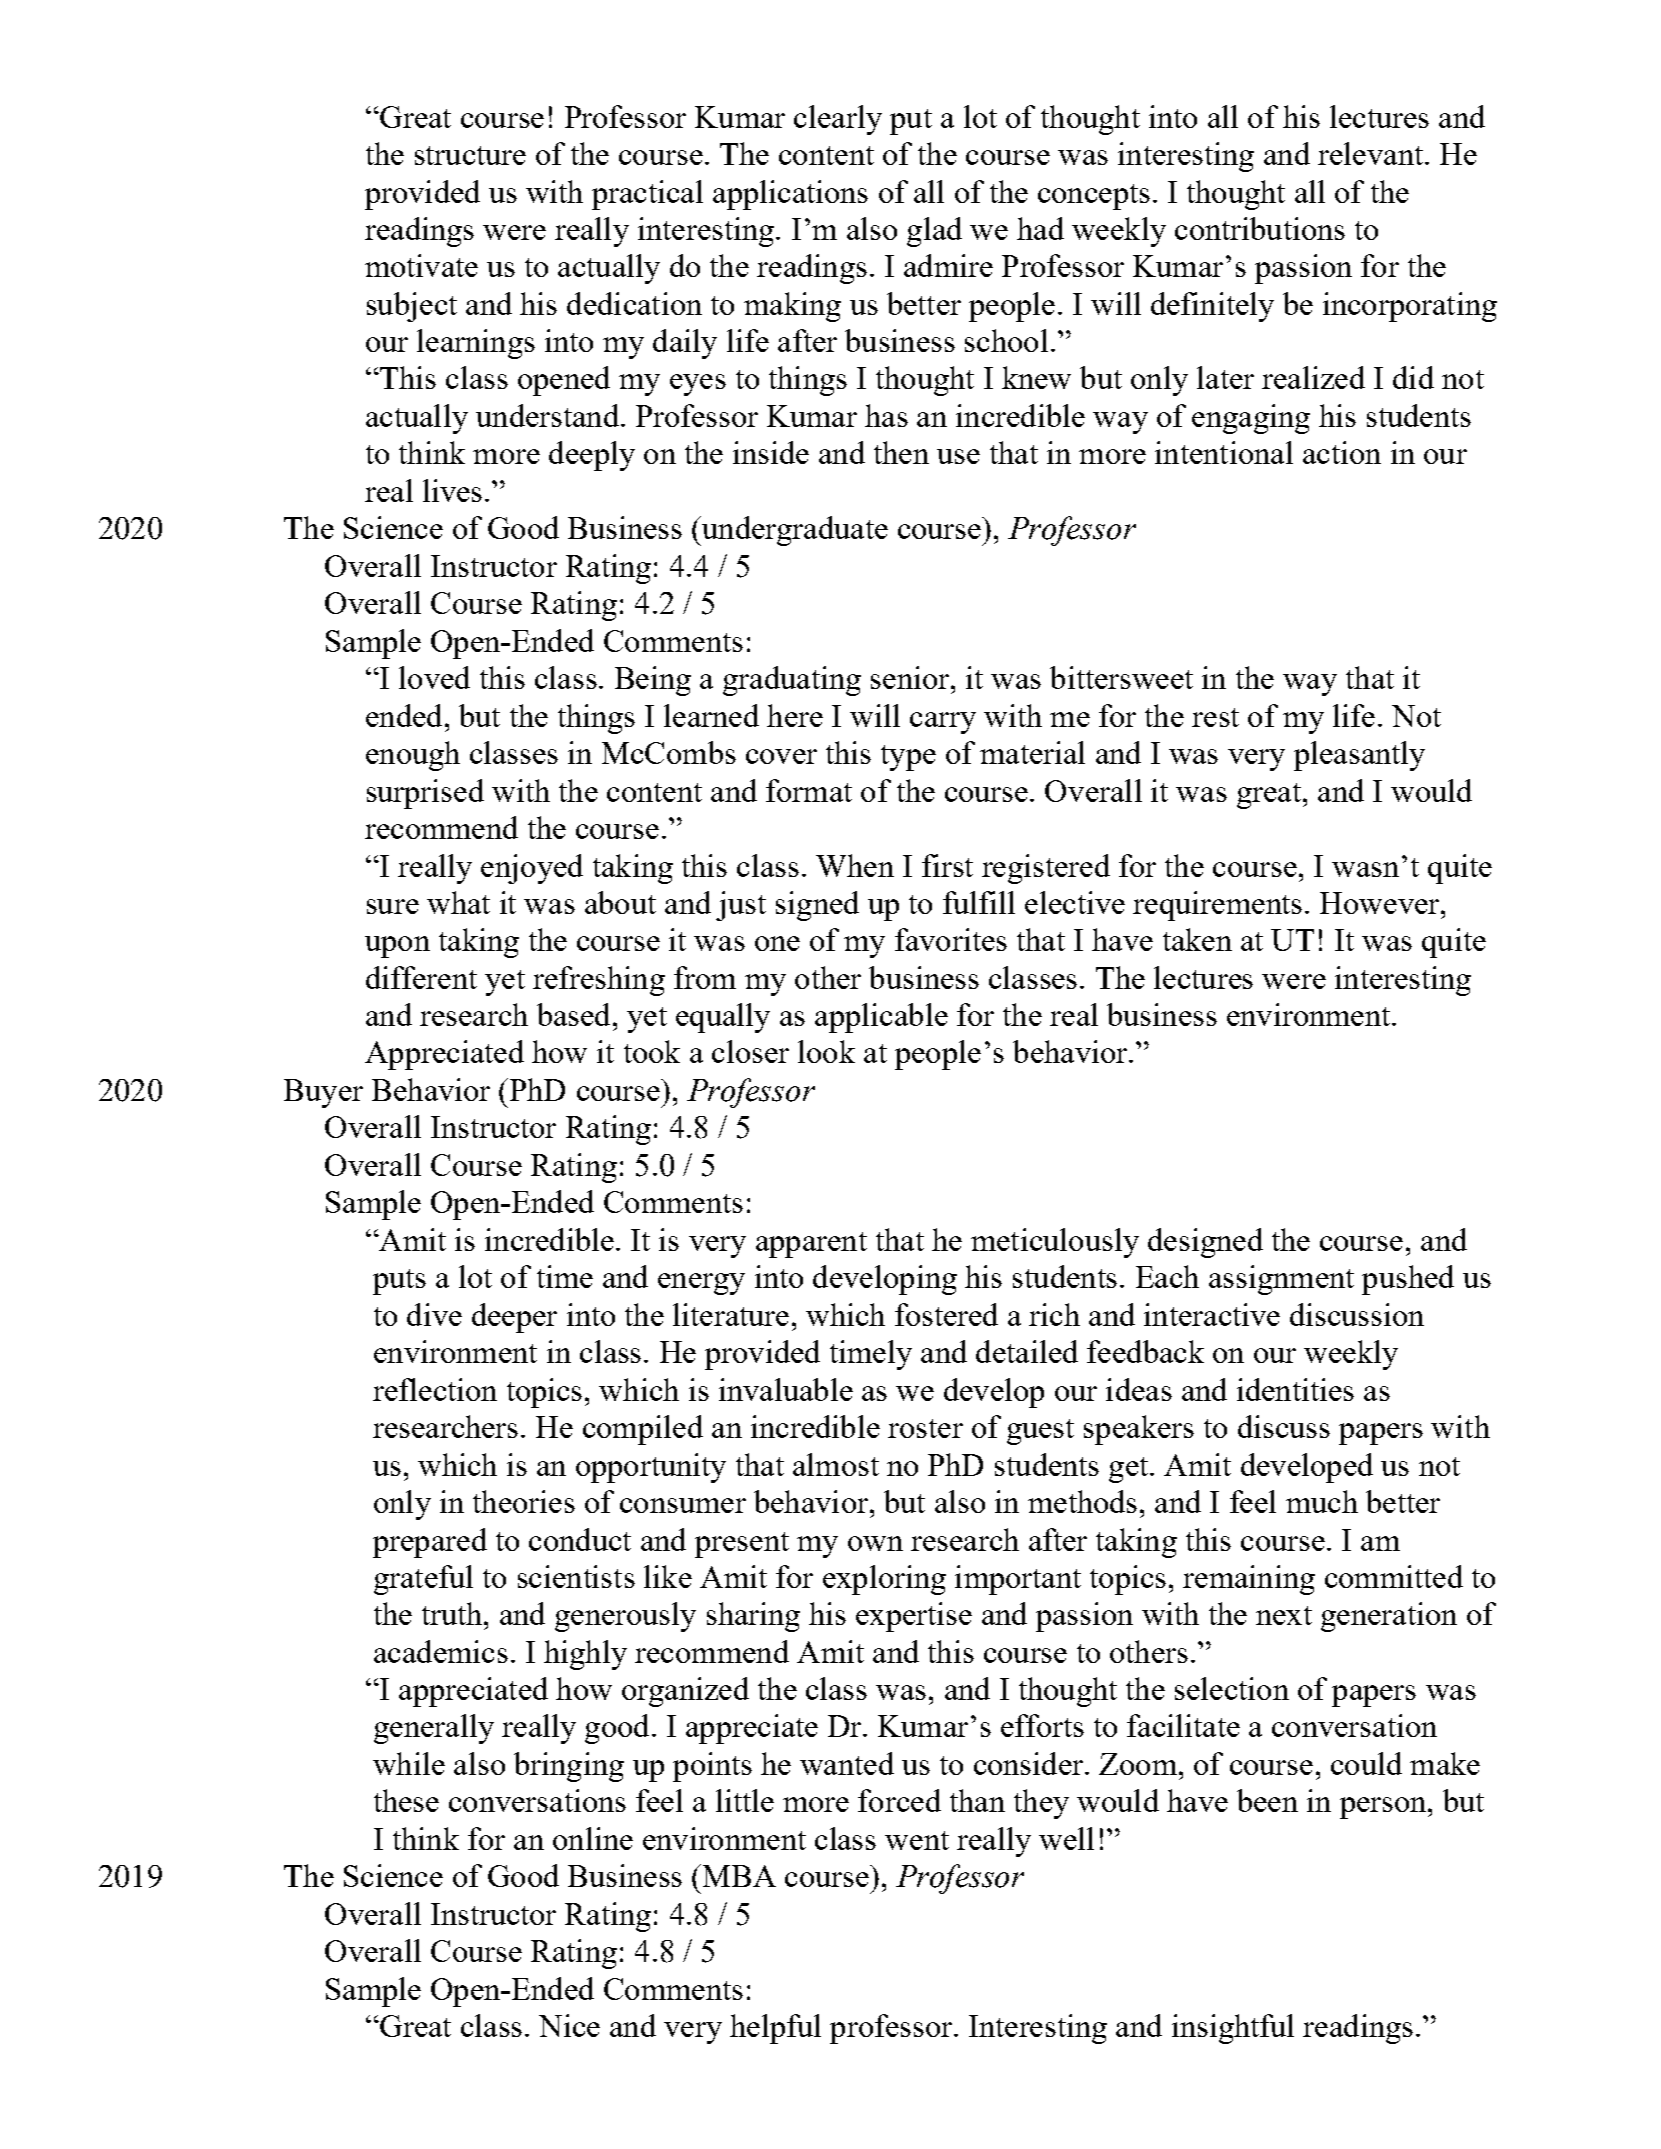 The image size is (1661, 2149). Describe the element at coordinates (421, 977) in the screenshot. I see `different` at that location.
